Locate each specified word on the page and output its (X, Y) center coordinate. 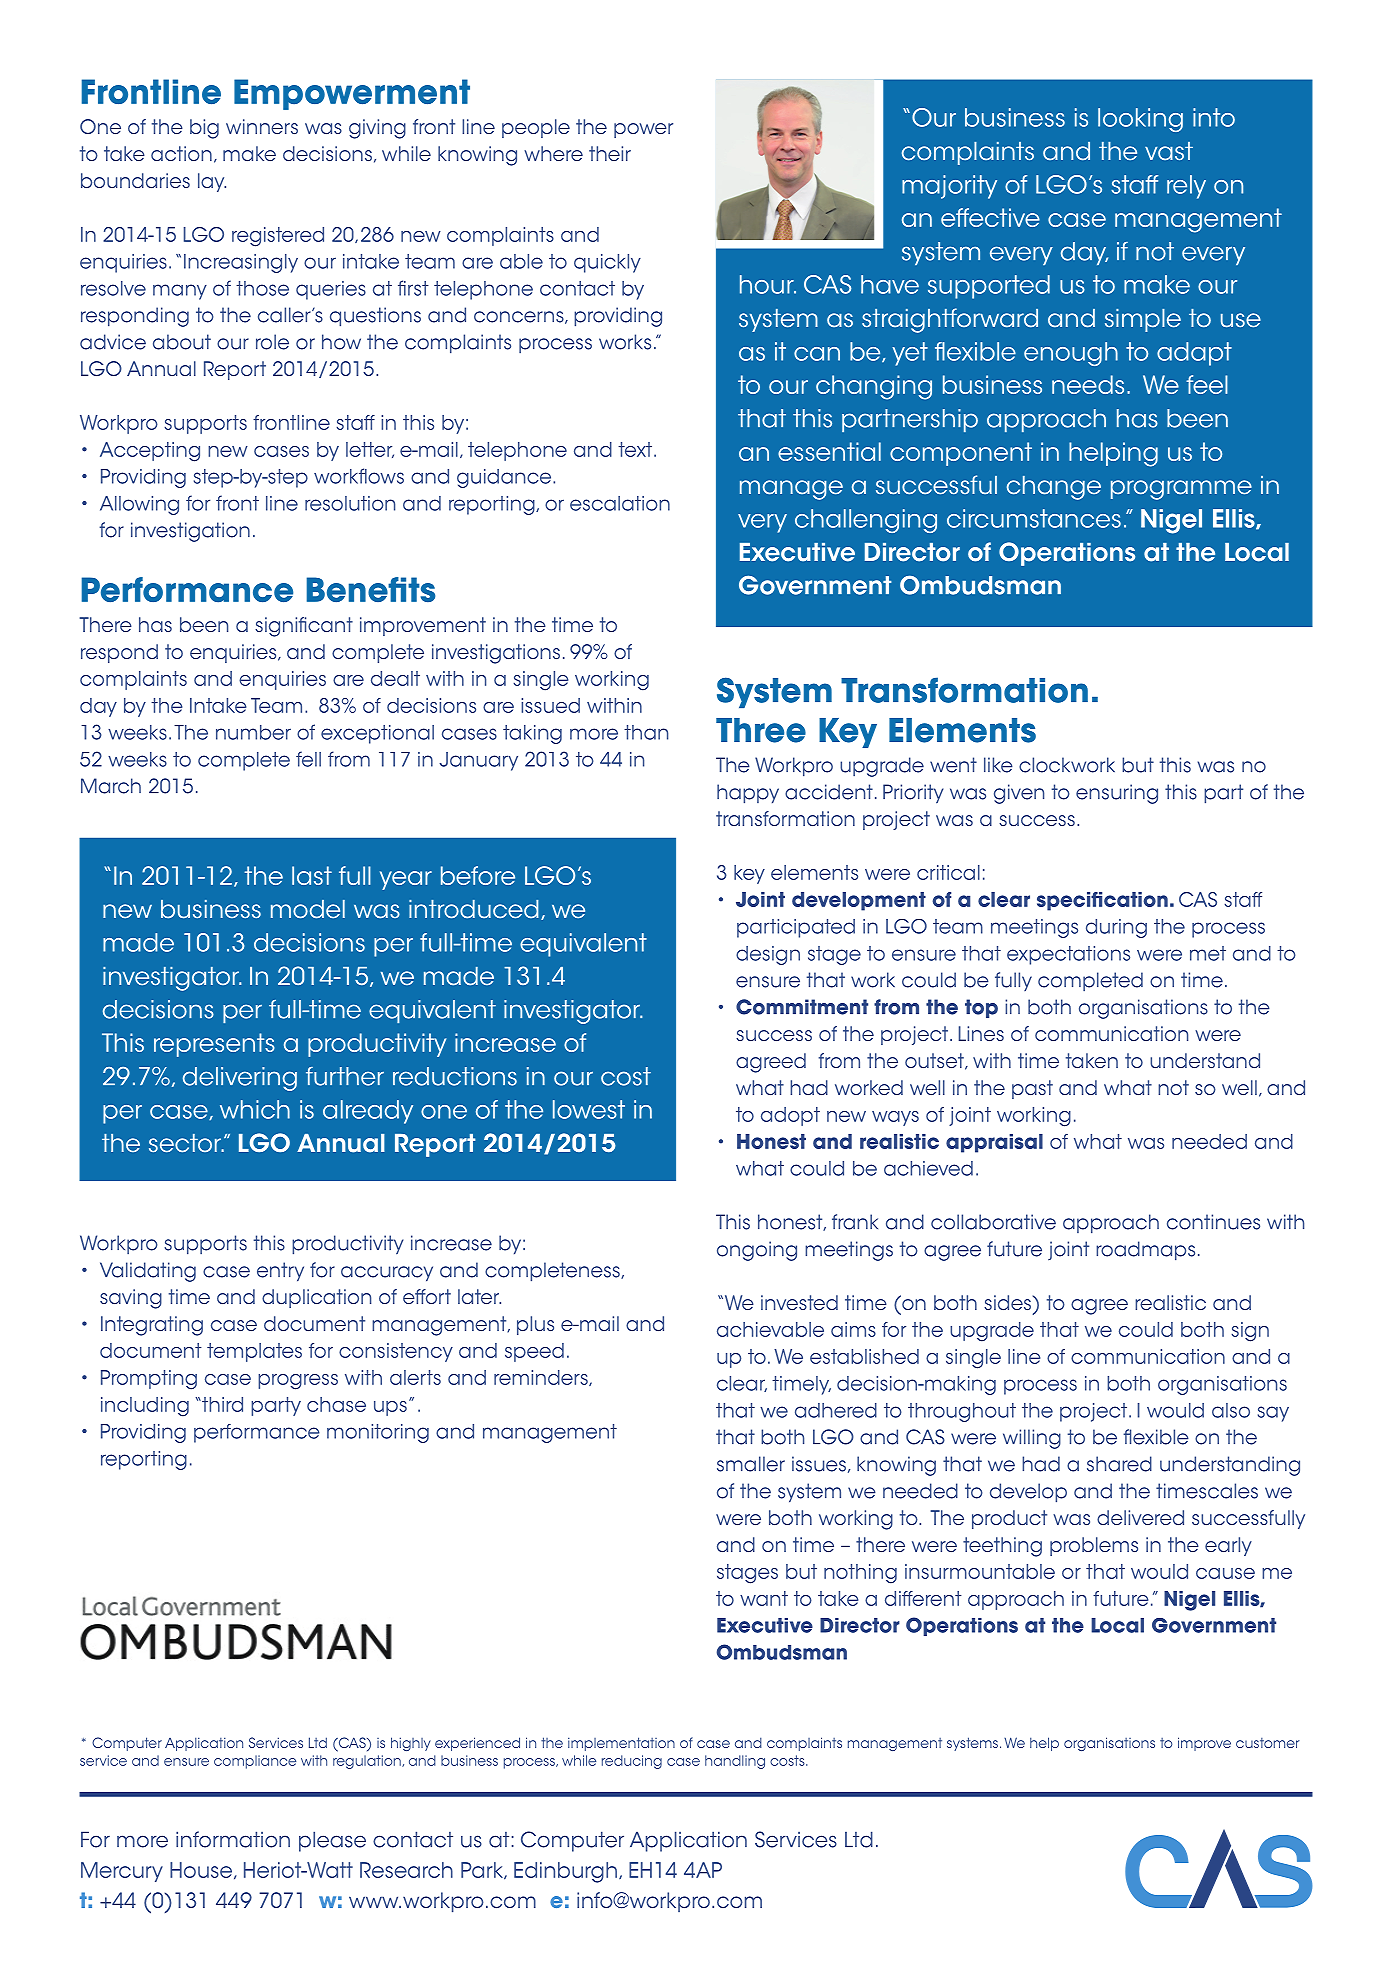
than (646, 732)
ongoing (757, 1251)
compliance (255, 1762)
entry (280, 1272)
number (253, 732)
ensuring (1117, 794)
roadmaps (1145, 1251)
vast (1169, 151)
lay (212, 182)
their (610, 153)
